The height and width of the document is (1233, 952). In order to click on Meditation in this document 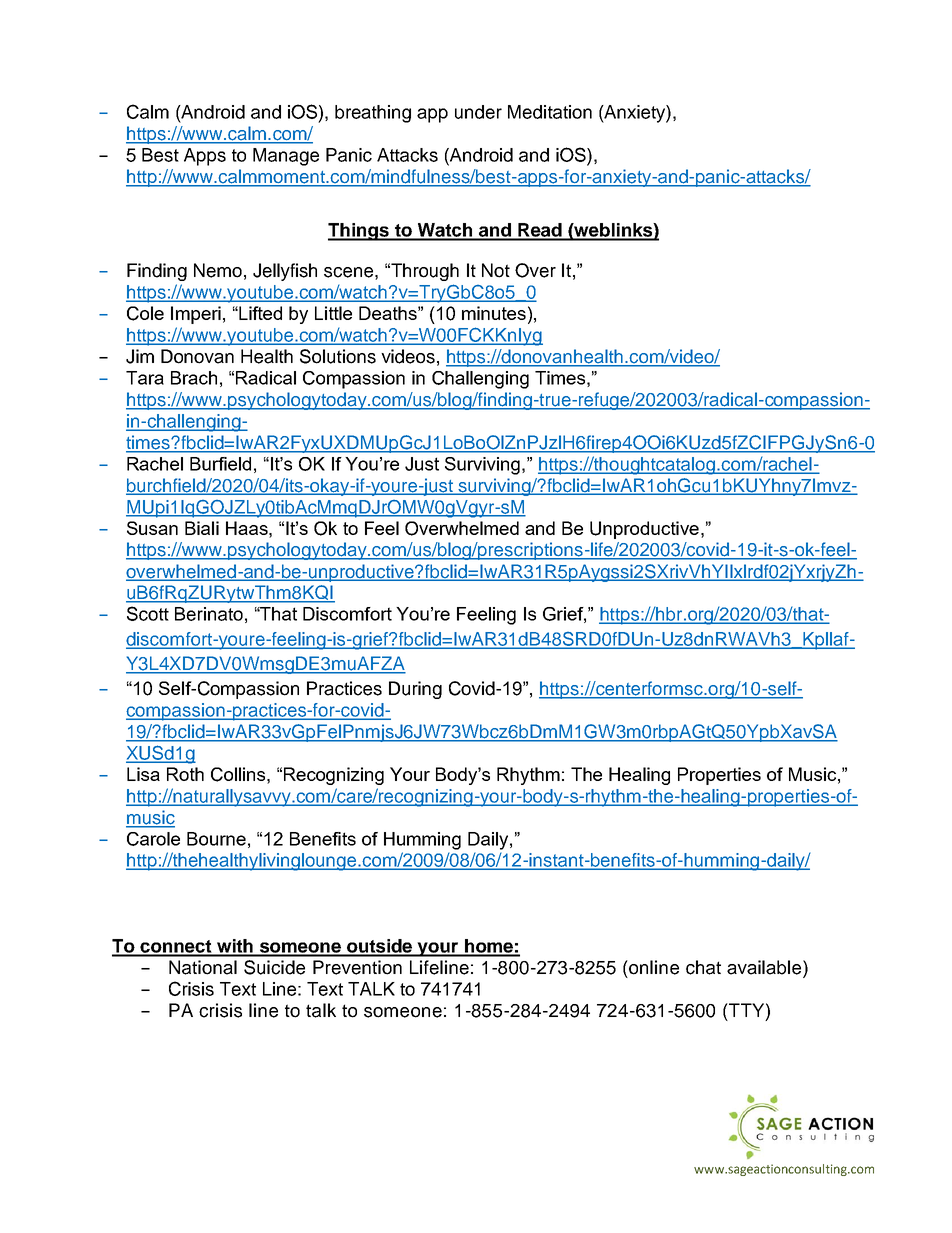, I will do `click(550, 112)`.
